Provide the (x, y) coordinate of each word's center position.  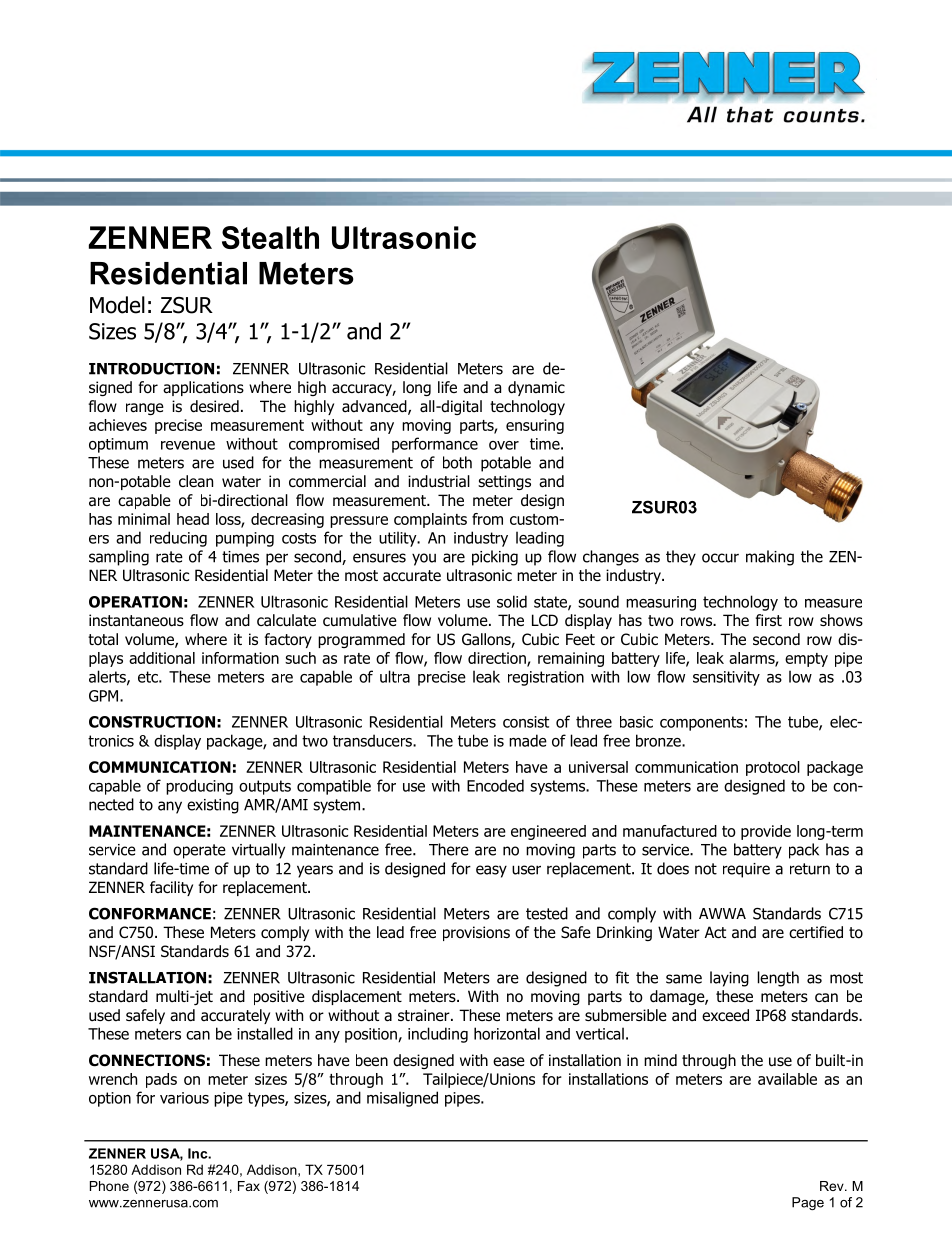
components (701, 723)
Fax (249, 1186)
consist (526, 722)
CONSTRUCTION (152, 722)
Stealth (270, 237)
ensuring (535, 426)
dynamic (536, 388)
